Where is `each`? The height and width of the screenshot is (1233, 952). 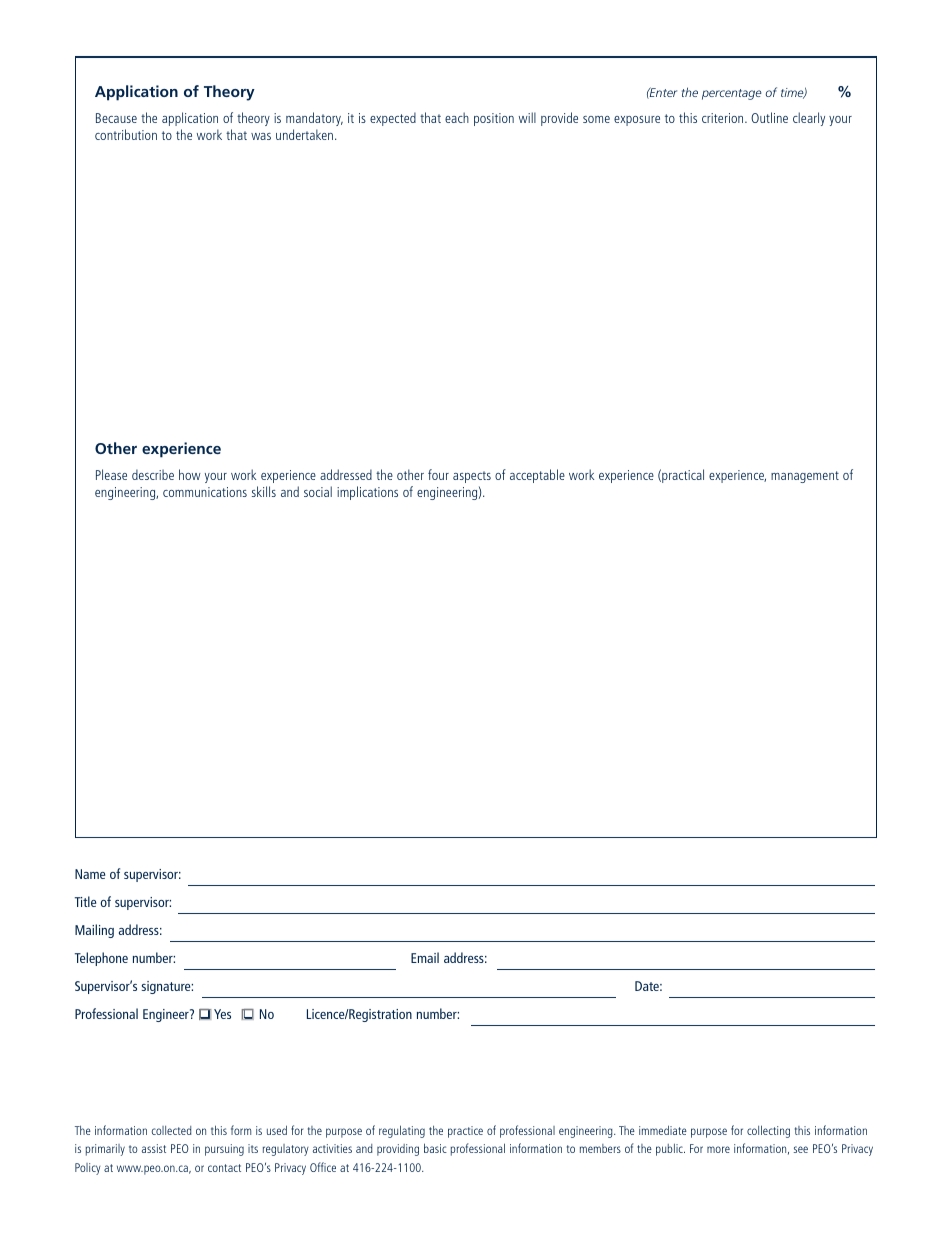 each is located at coordinates (457, 117).
